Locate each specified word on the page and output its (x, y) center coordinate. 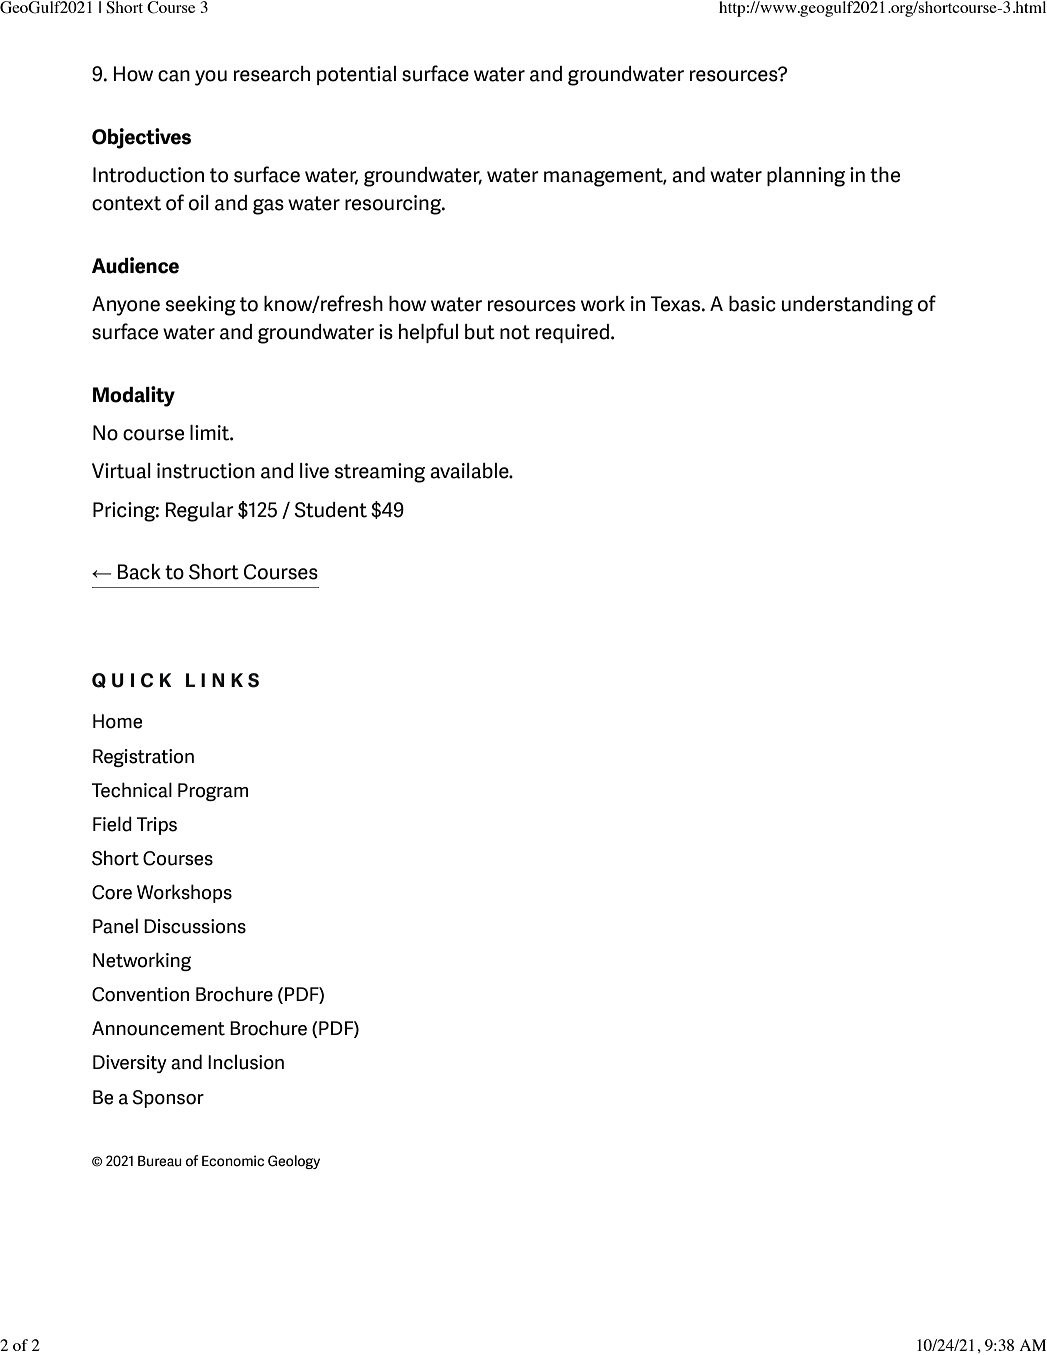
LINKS (222, 680)
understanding (847, 306)
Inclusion (246, 1062)
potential (356, 75)
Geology (294, 1162)
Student (330, 510)
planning (806, 177)
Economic (233, 1161)
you (211, 78)
